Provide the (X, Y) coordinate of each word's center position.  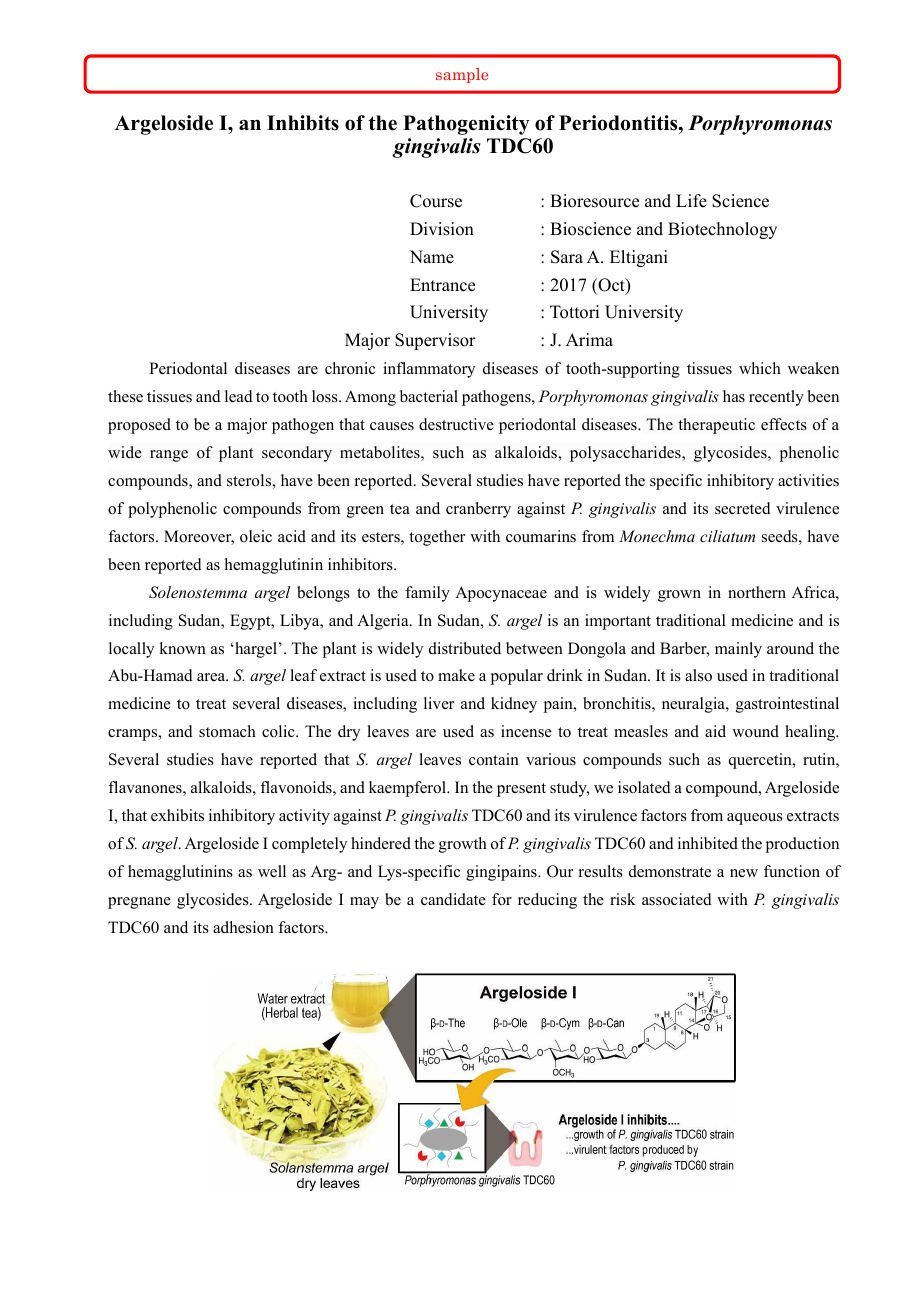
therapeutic (716, 426)
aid (715, 731)
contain (494, 759)
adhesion (243, 927)
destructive (456, 424)
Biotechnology (722, 230)
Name (432, 257)
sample (462, 75)
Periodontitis (619, 123)
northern (757, 592)
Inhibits (303, 123)
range (169, 456)
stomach (227, 731)
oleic (256, 536)
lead (239, 396)
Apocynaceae (501, 594)
